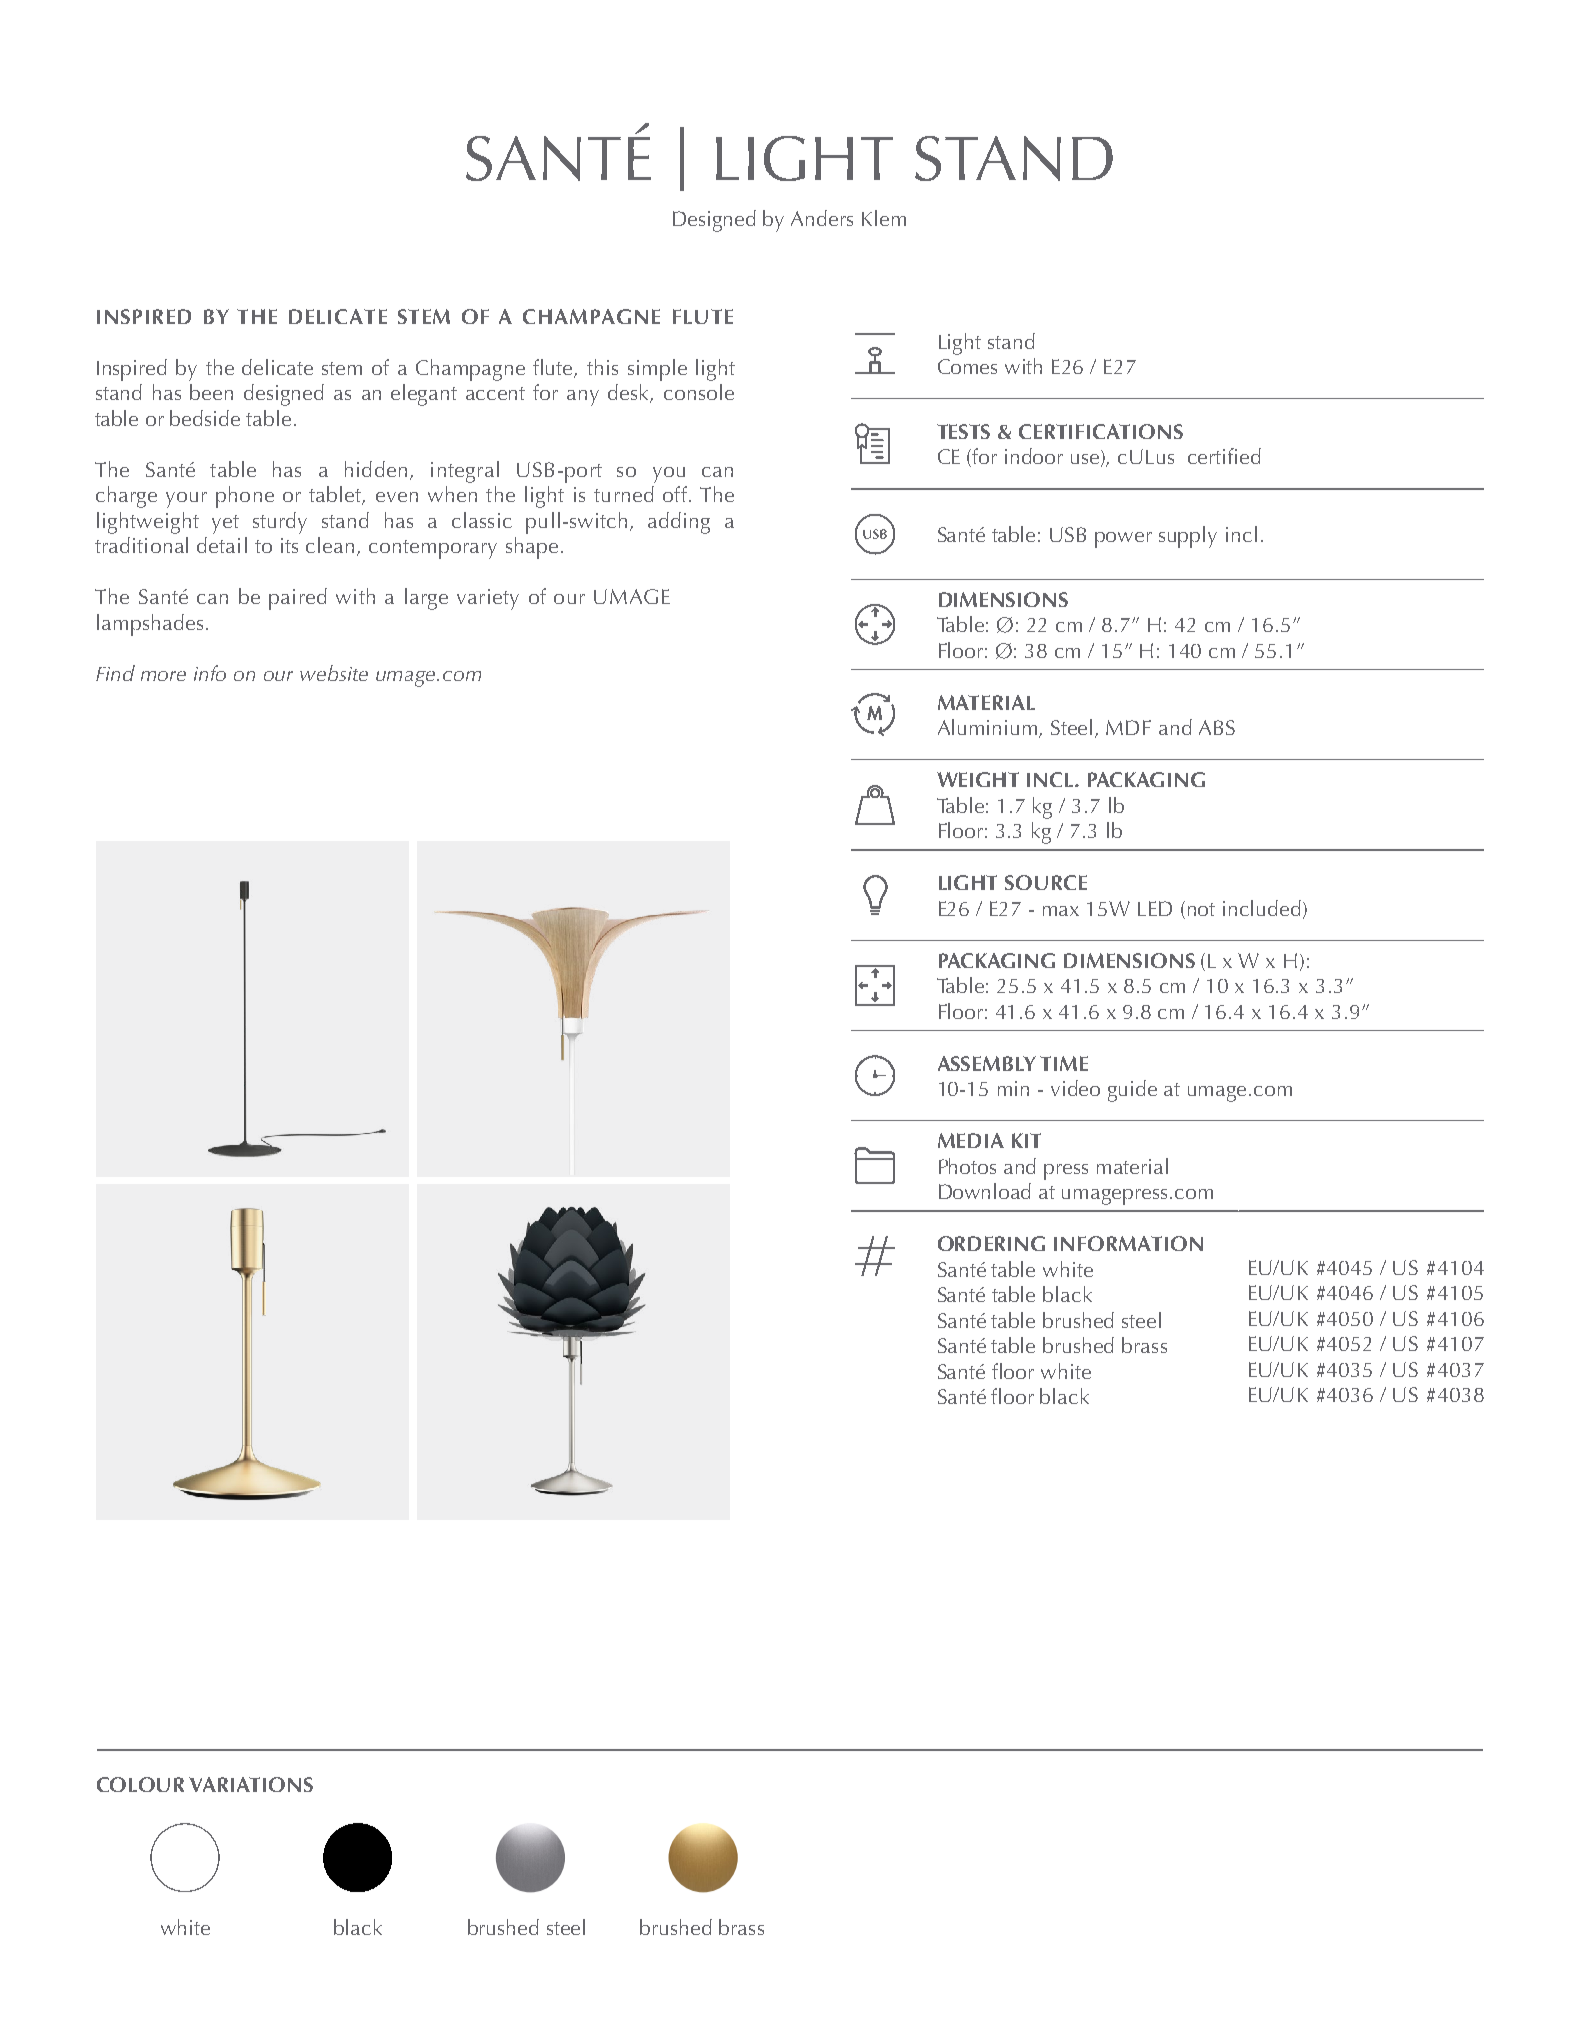  I want to click on been, so click(211, 392).
